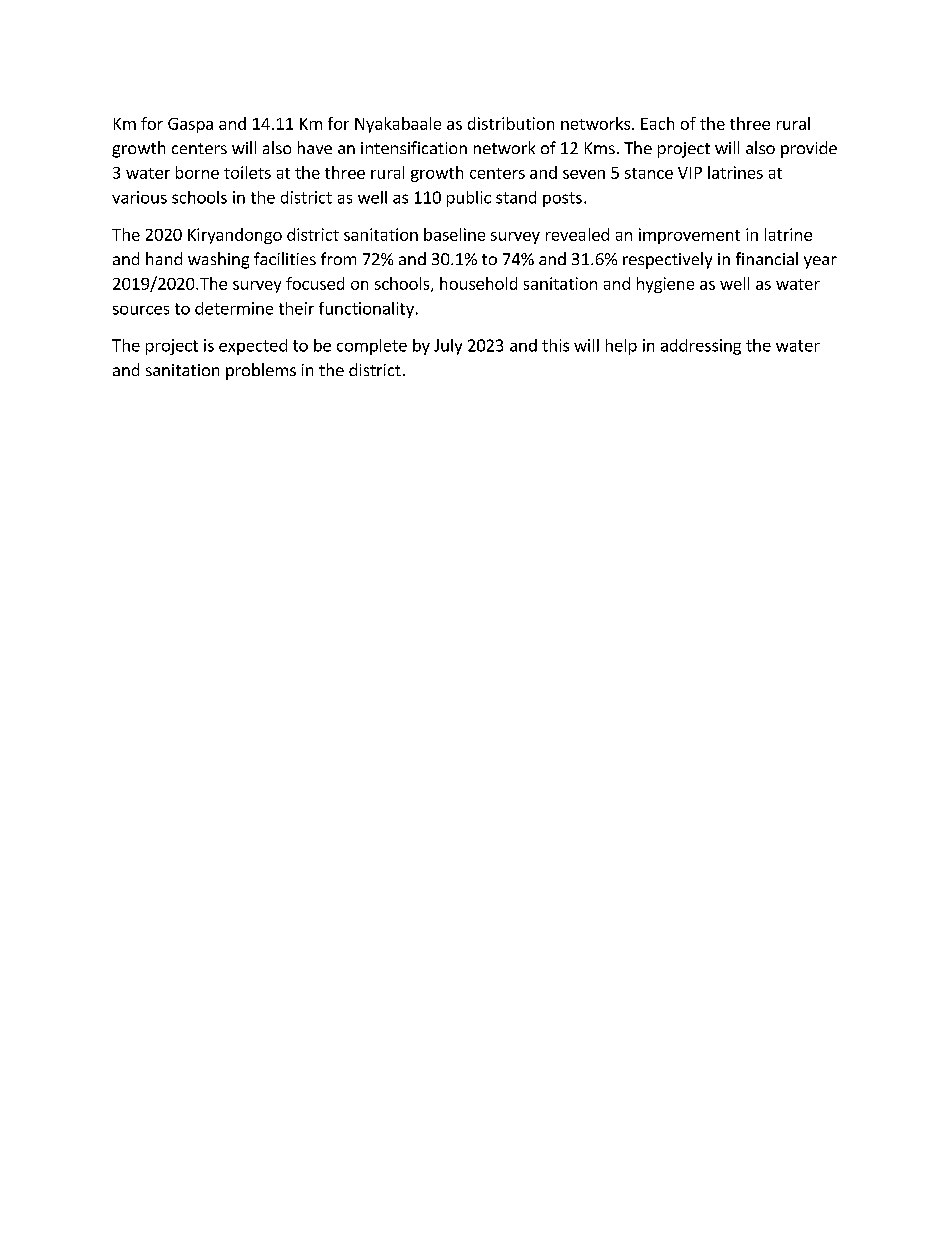  Describe the element at coordinates (701, 347) in the image. I see `addressing` at that location.
